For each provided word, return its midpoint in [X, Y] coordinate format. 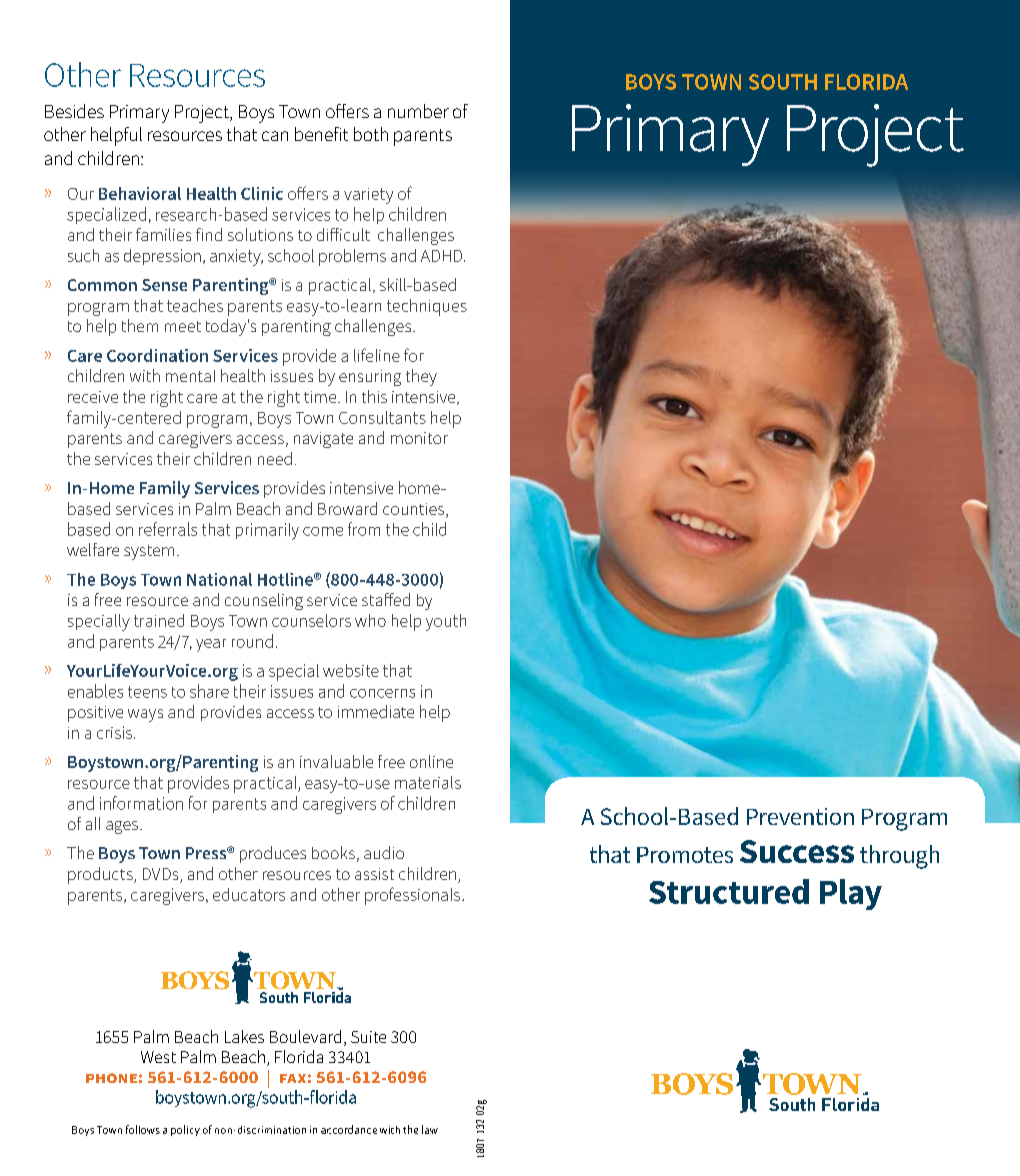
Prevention [800, 816]
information [141, 803]
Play [851, 894]
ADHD [441, 256]
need [275, 458]
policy [185, 1130]
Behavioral [140, 193]
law [430, 1129]
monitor [419, 438]
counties [415, 510]
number [418, 111]
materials [428, 782]
